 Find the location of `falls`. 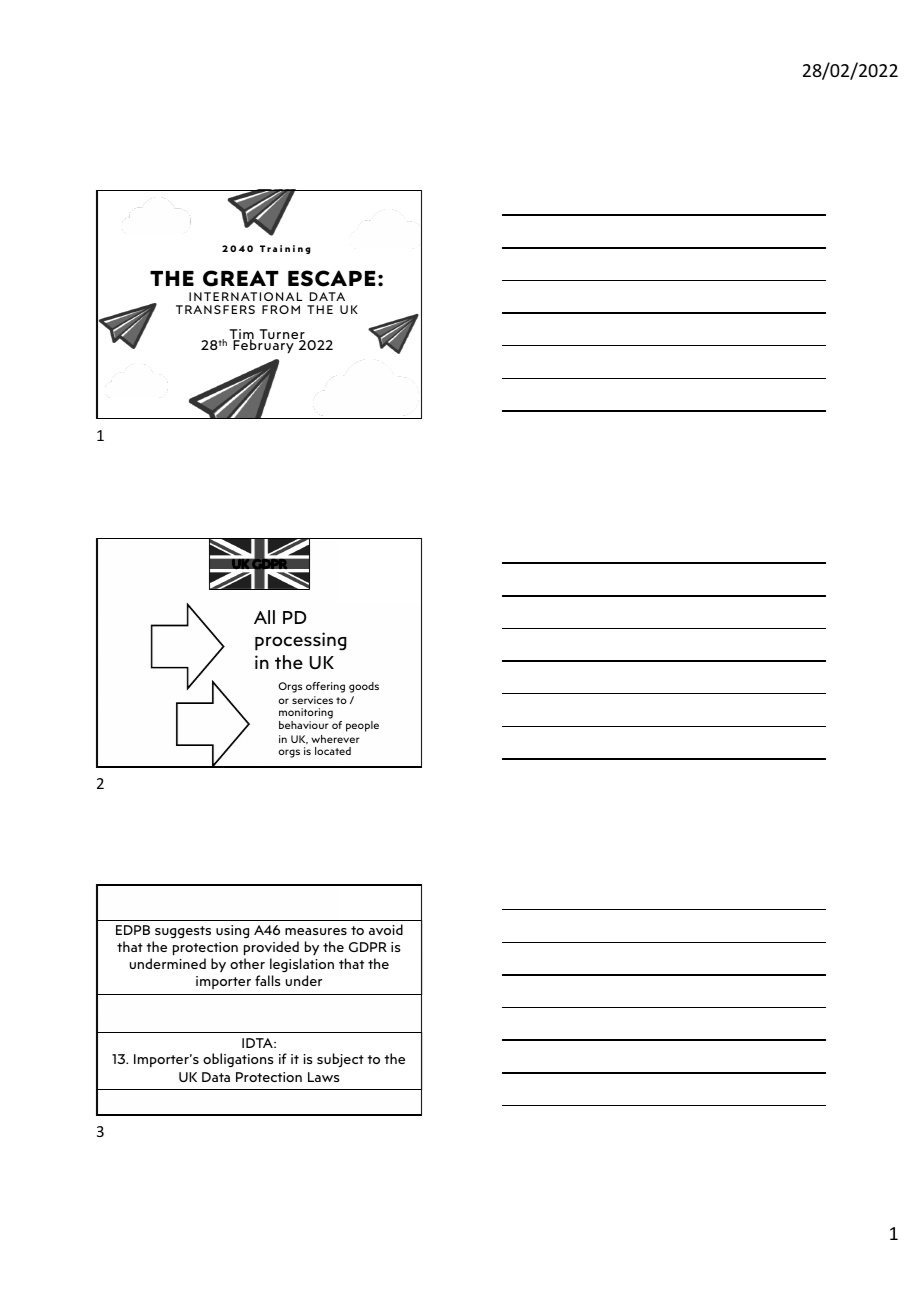

falls is located at coordinates (268, 980).
